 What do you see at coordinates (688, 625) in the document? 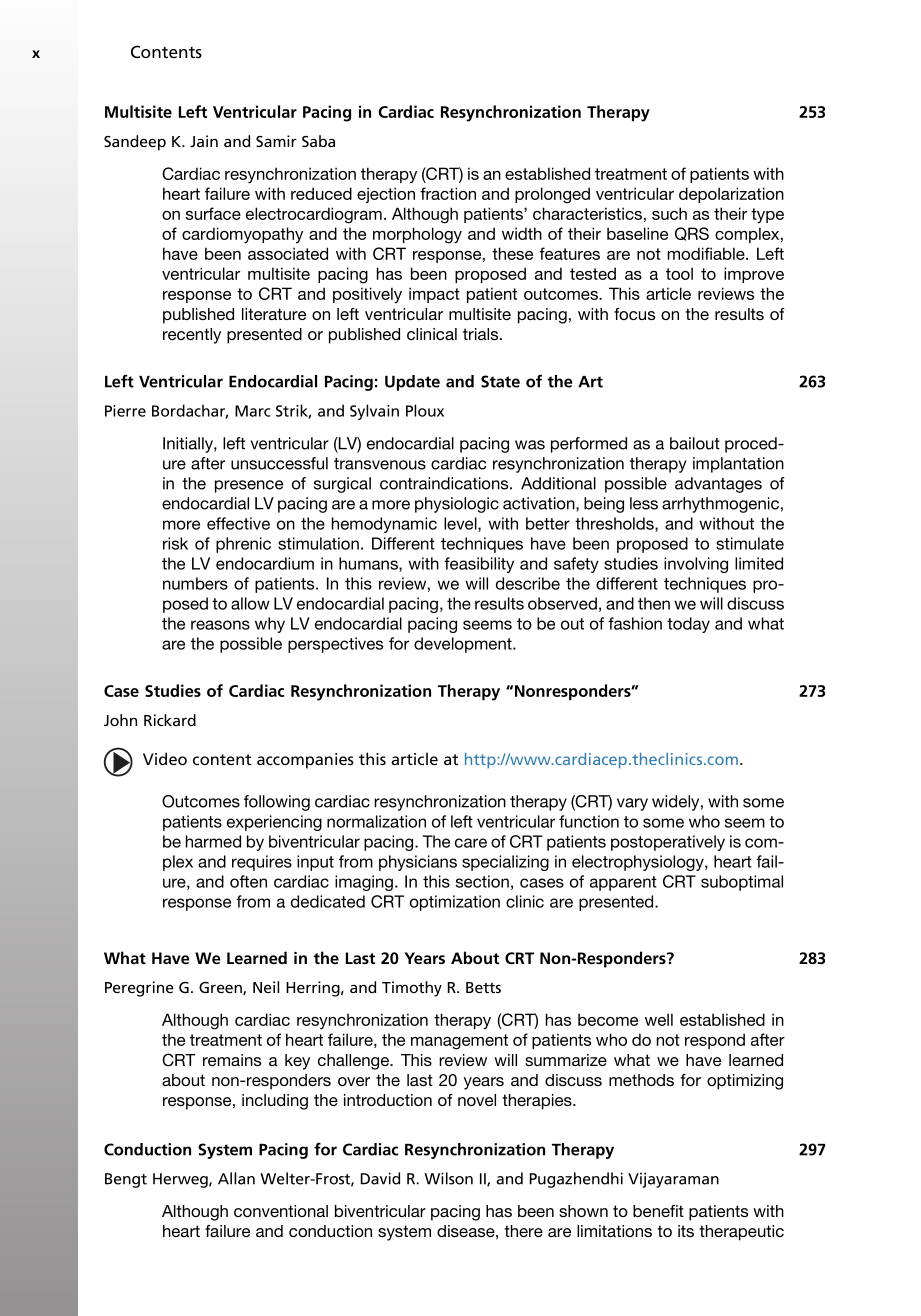
I see `today` at bounding box center [688, 625].
